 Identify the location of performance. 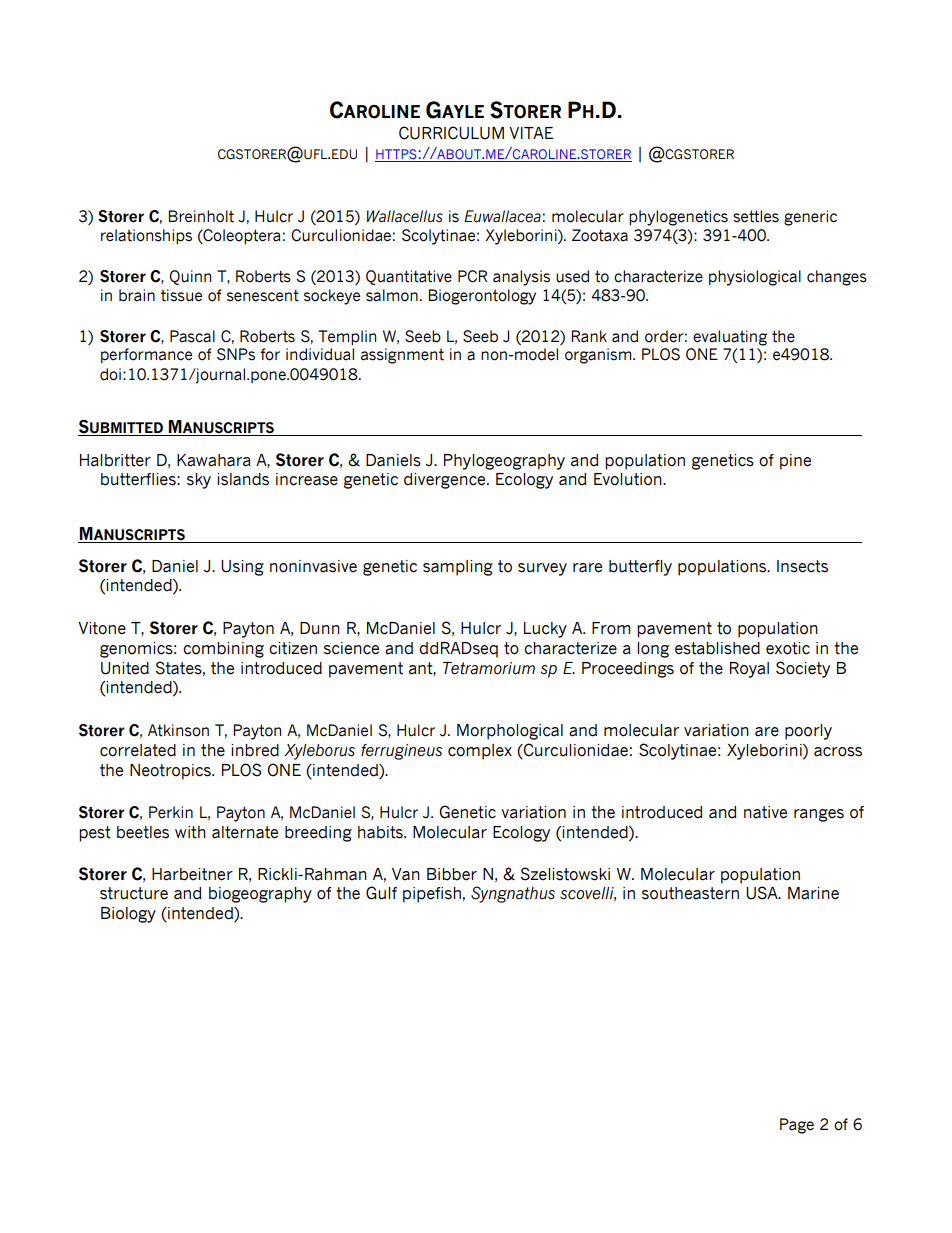
(146, 355).
